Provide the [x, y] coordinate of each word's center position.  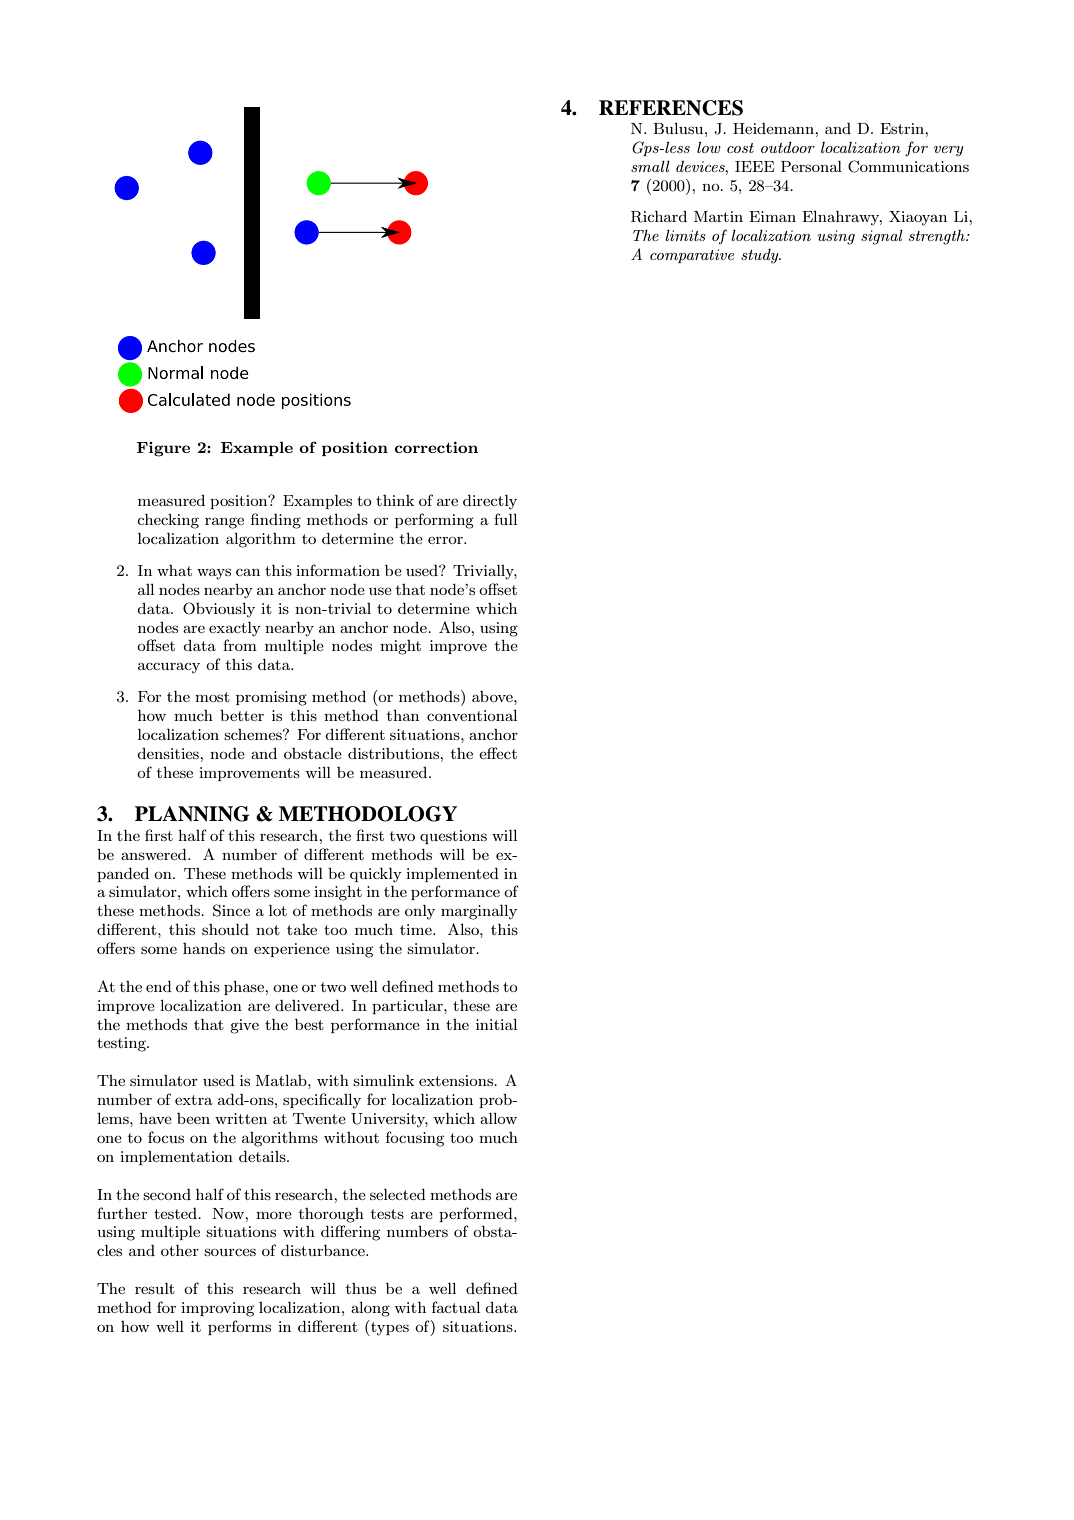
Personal [811, 166]
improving [217, 1309]
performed [477, 1214]
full [505, 519]
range [224, 523]
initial [496, 1024]
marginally [479, 912]
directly [490, 502]
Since [231, 910]
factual [456, 1307]
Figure [163, 449]
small [650, 166]
